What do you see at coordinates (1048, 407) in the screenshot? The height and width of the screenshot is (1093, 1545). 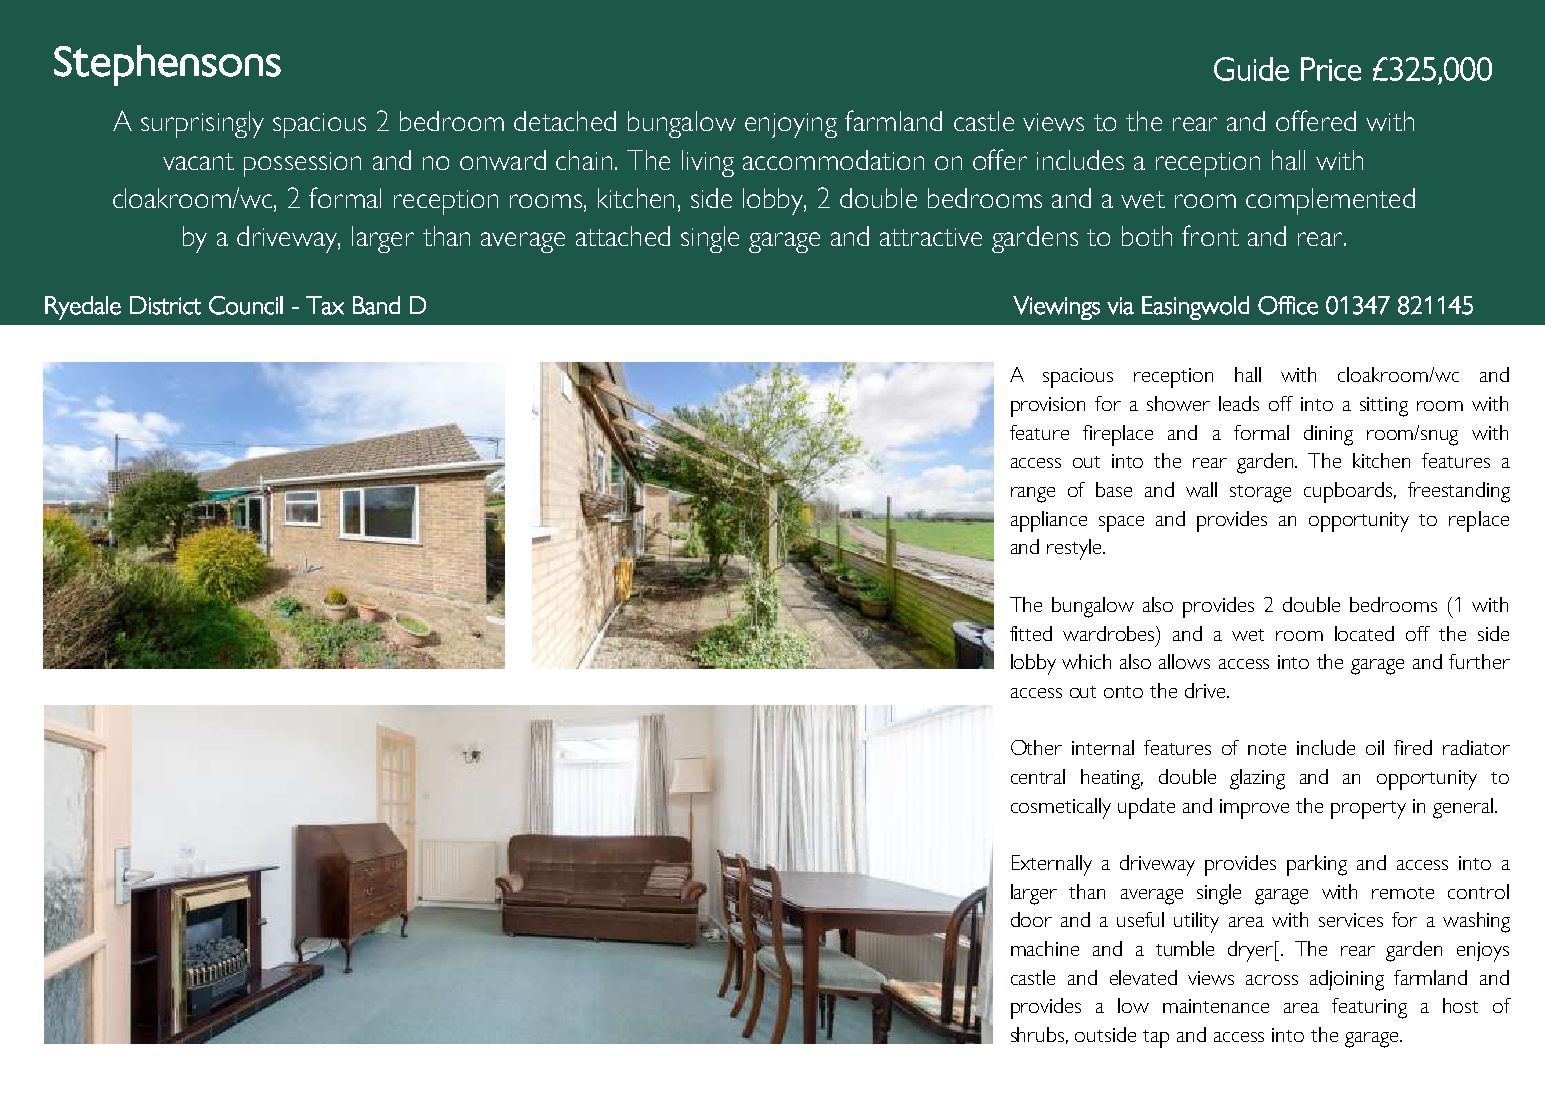 I see `provision` at bounding box center [1048, 407].
